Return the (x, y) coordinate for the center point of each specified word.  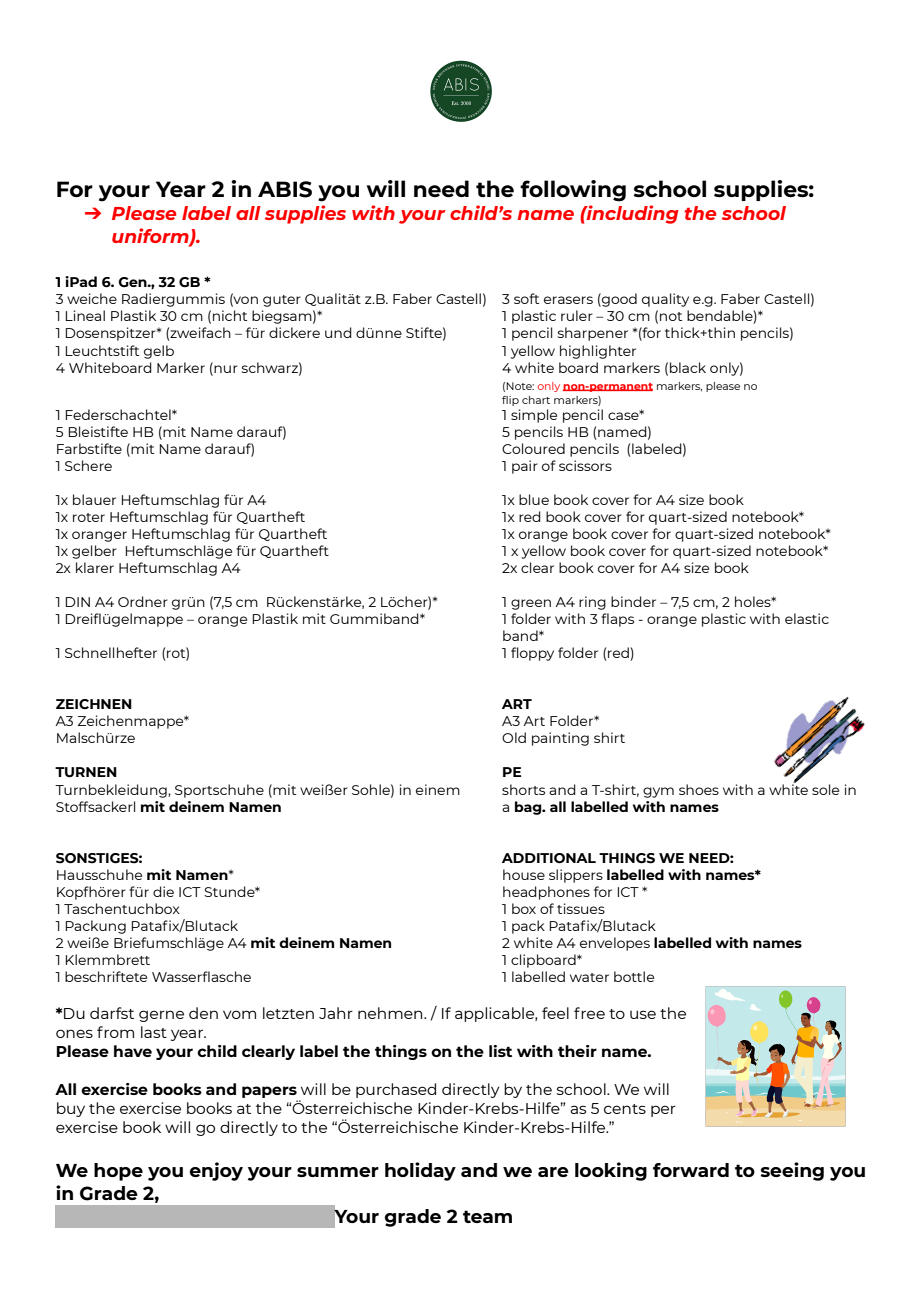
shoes (699, 789)
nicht (230, 315)
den (203, 1013)
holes (754, 601)
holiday (420, 1171)
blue (534, 499)
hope (118, 1172)
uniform (151, 236)
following (573, 191)
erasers (568, 300)
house (524, 874)
